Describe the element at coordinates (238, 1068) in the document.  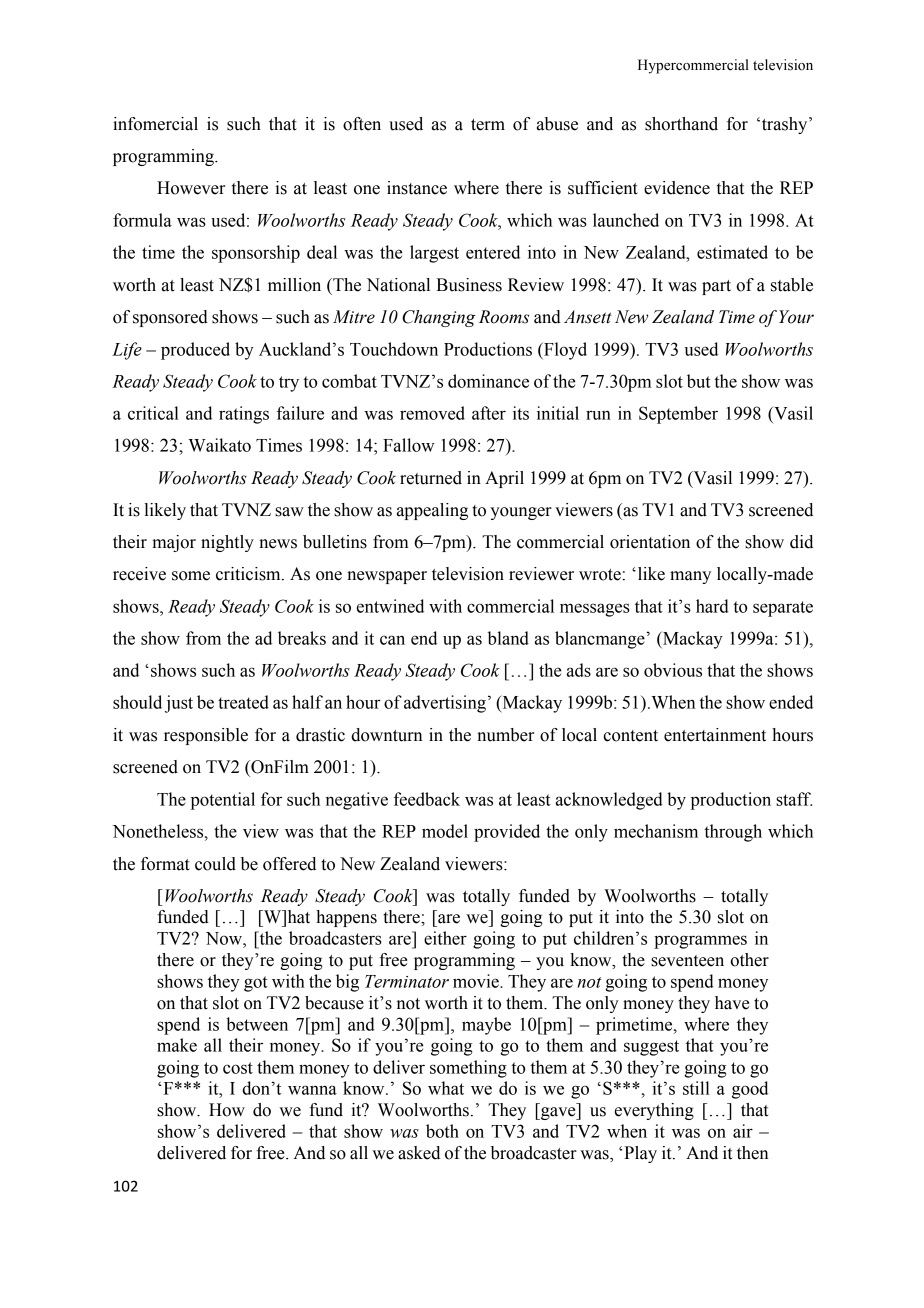
I see `cost` at that location.
